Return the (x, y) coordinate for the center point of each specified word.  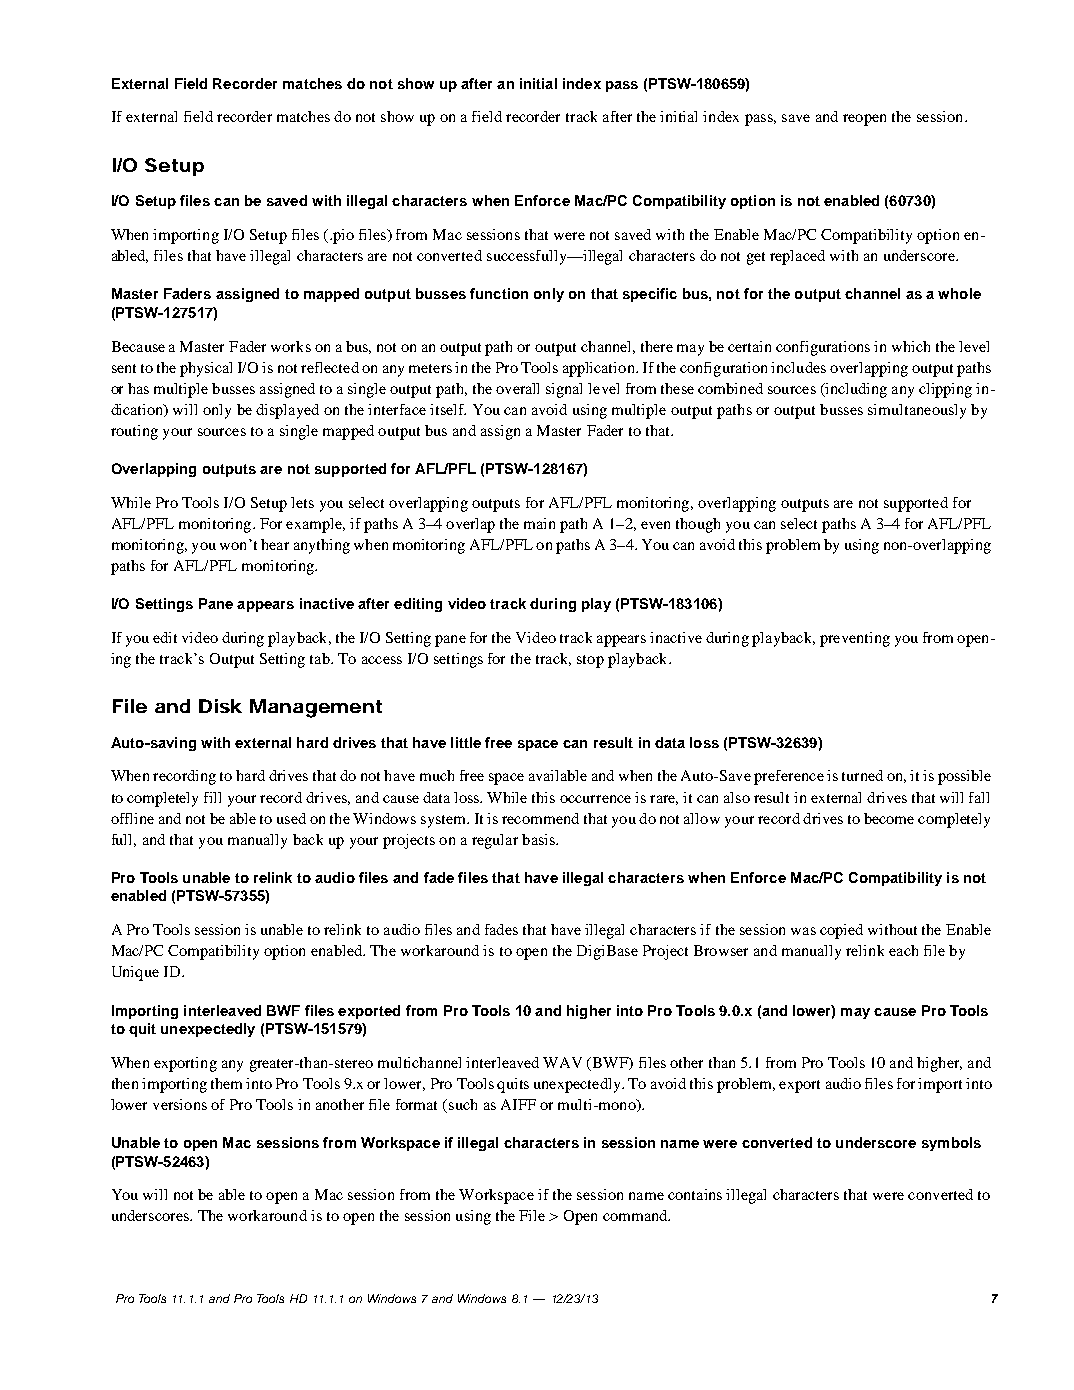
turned (862, 775)
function (499, 293)
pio (342, 236)
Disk (220, 706)
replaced (797, 257)
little (466, 742)
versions (180, 1104)
